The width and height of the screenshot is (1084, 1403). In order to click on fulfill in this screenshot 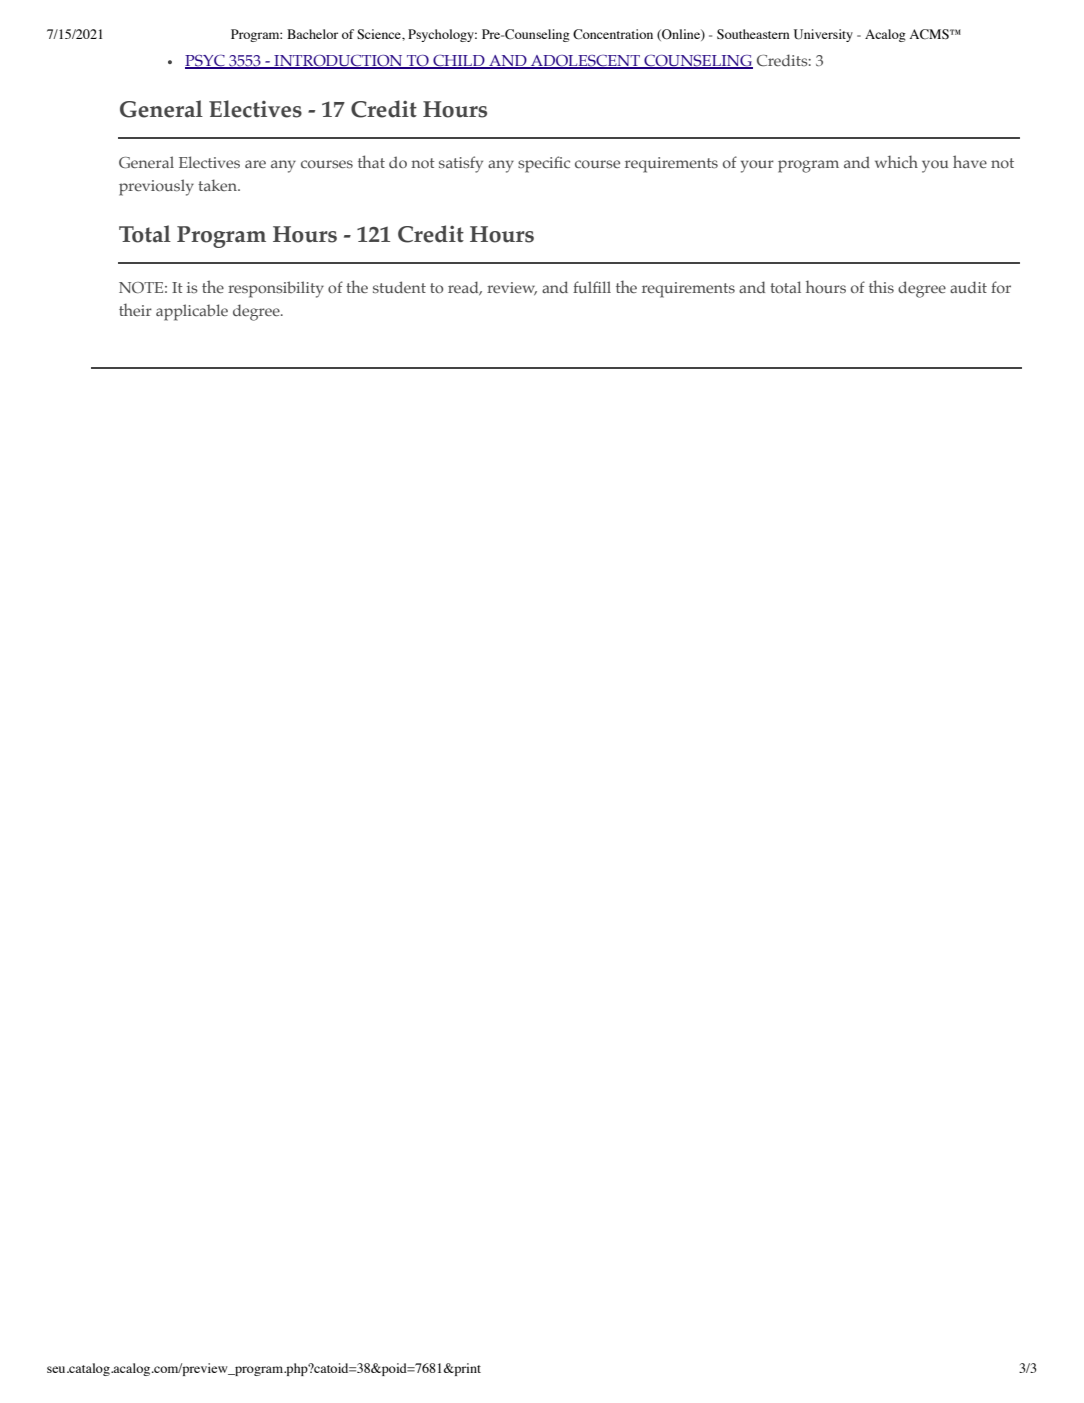, I will do `click(592, 287)`.
